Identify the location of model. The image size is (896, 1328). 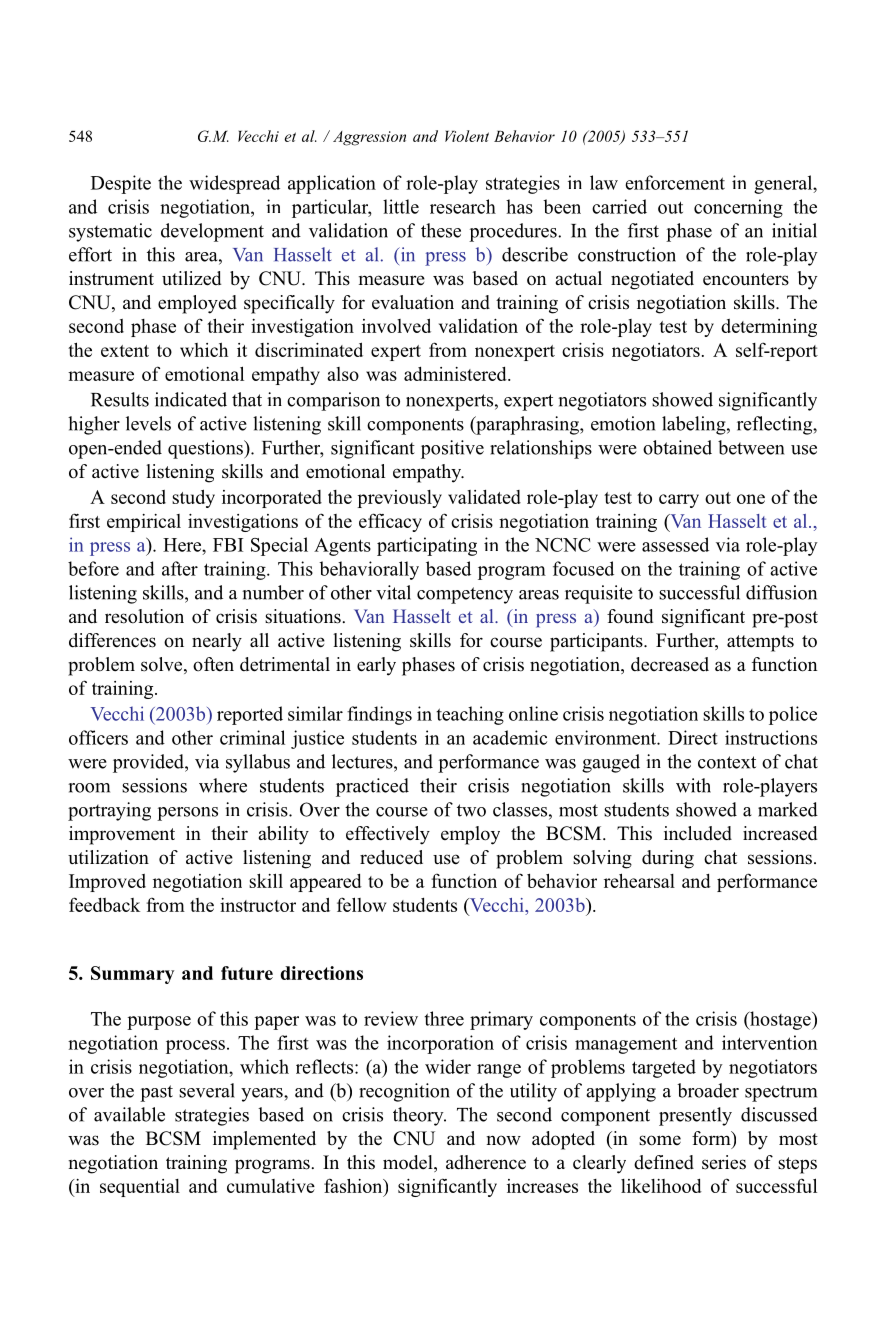
(409, 1163).
